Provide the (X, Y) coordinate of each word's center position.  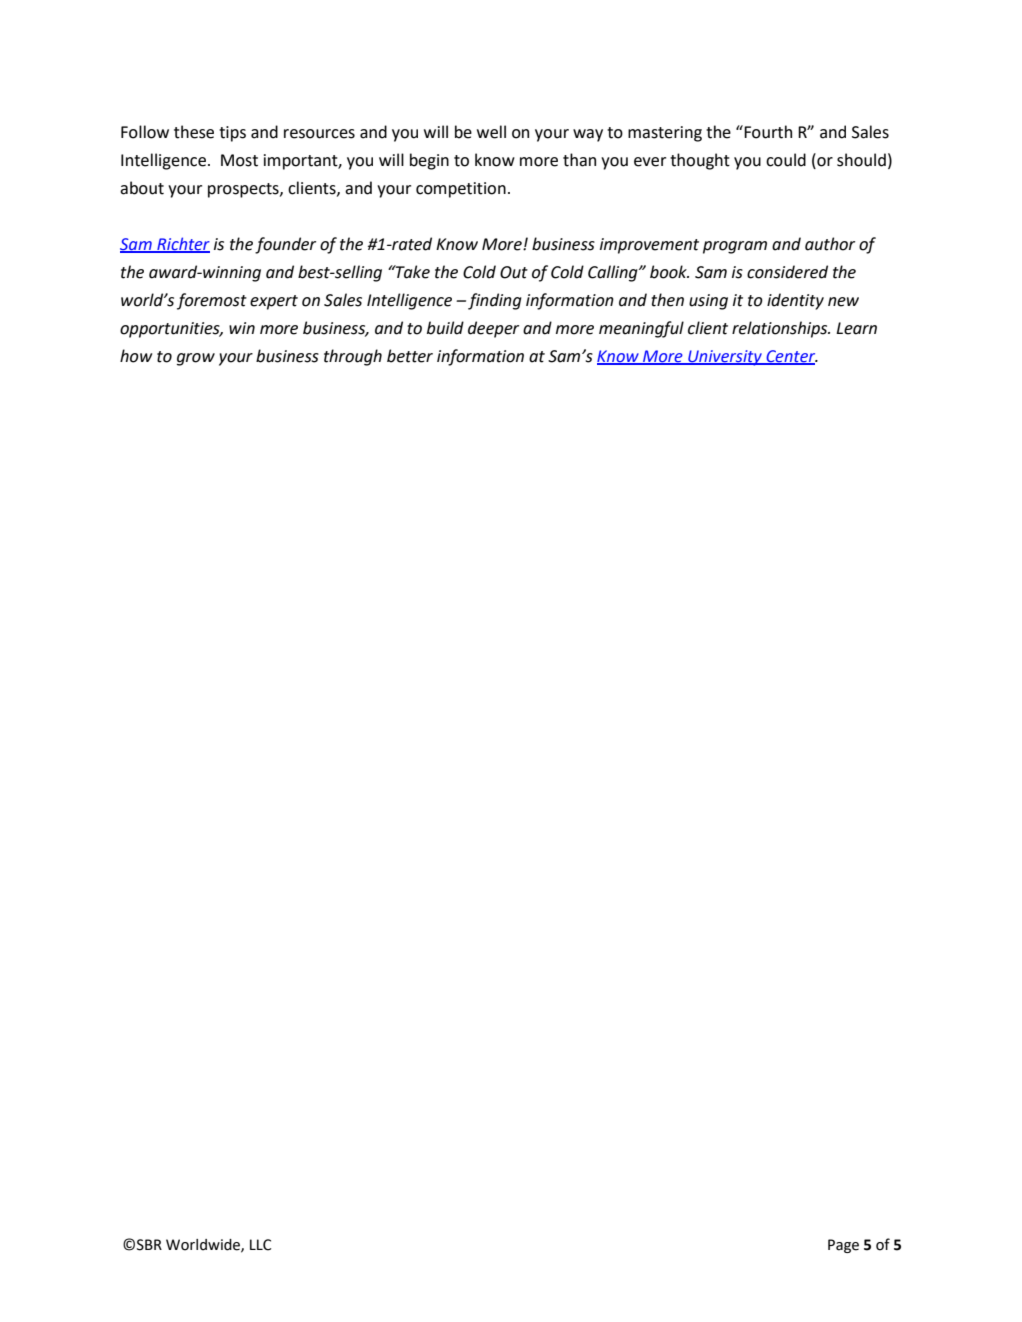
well (491, 132)
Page (843, 1246)
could (786, 160)
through (353, 357)
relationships (781, 329)
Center (791, 357)
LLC (260, 1245)
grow (196, 359)
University (725, 358)
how (136, 356)
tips (232, 134)
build (445, 328)
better (410, 356)
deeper (493, 329)
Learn (856, 328)
